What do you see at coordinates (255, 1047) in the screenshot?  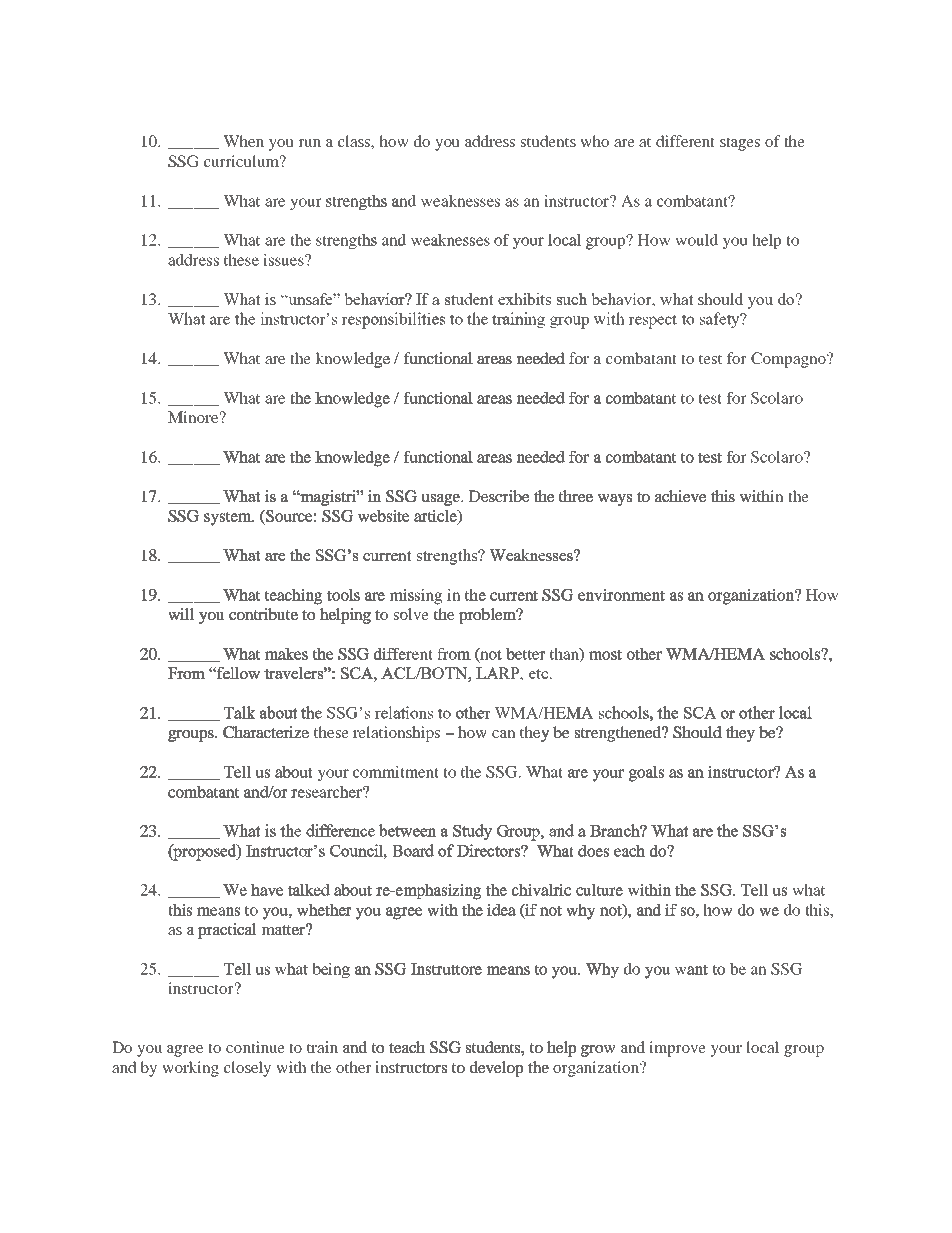 I see `continue` at bounding box center [255, 1047].
